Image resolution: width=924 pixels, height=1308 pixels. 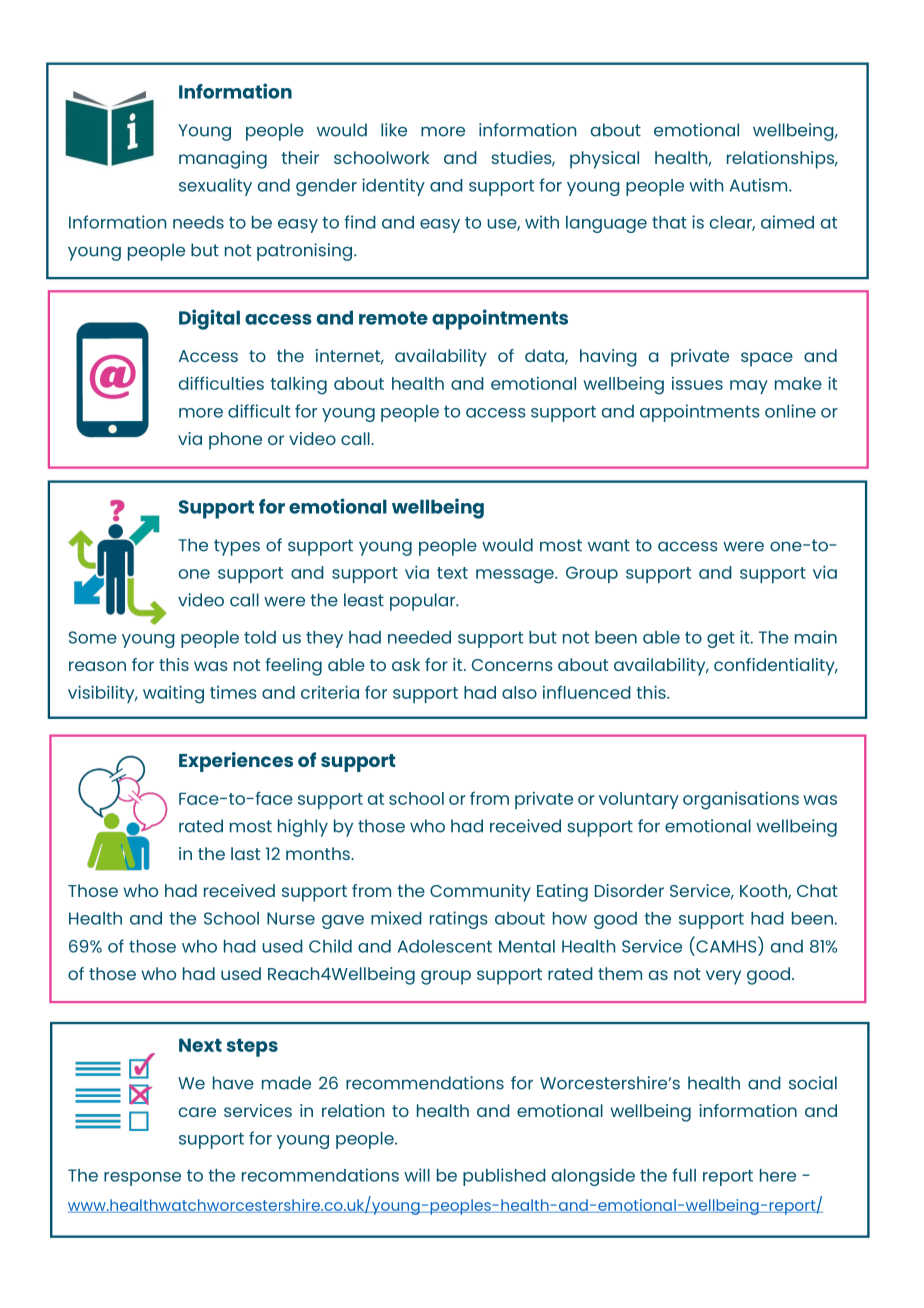 What do you see at coordinates (817, 890) in the screenshot?
I see `Chat` at bounding box center [817, 890].
